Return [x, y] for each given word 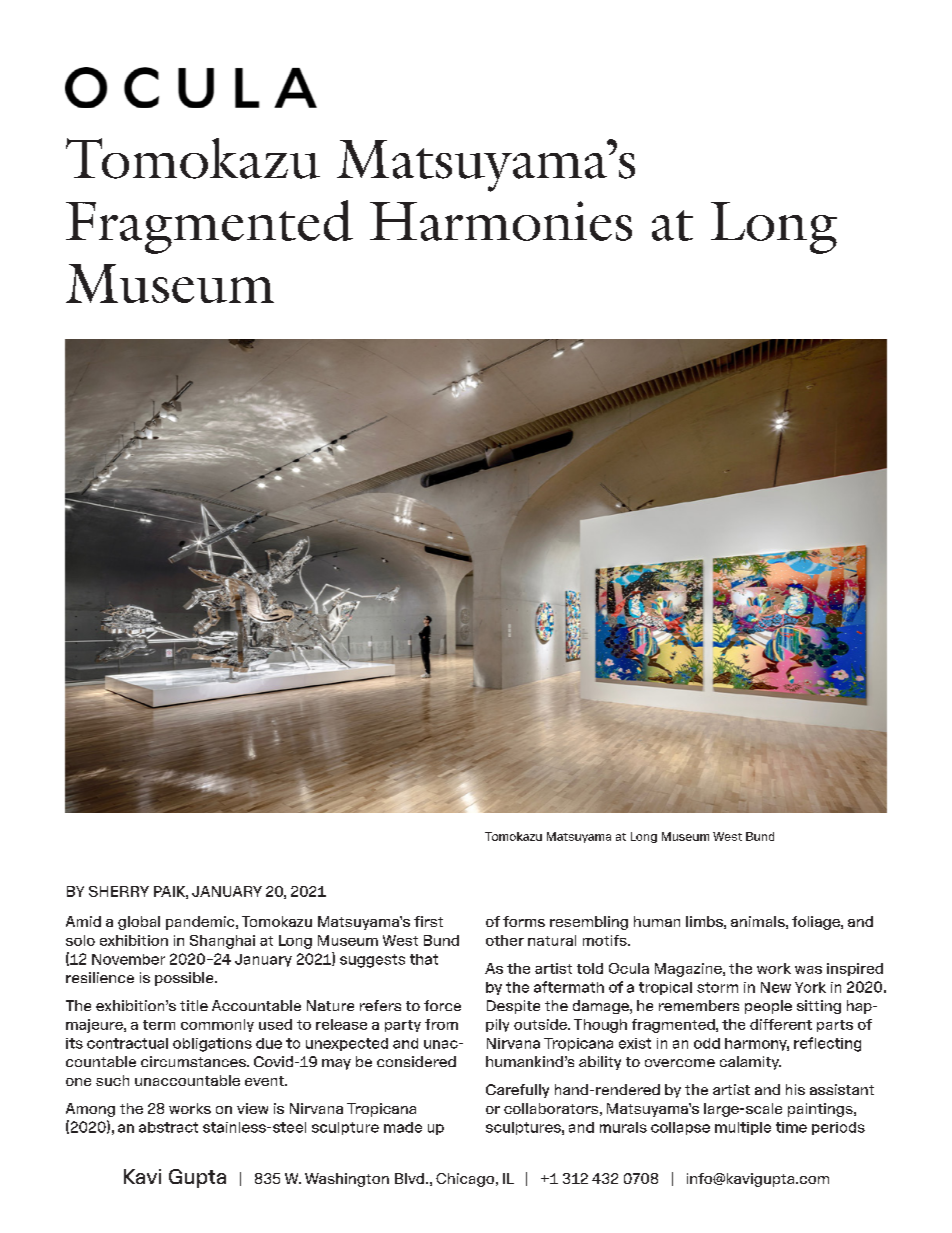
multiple [743, 1128]
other [505, 940]
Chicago [466, 1180]
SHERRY [119, 891]
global [139, 923]
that [424, 959]
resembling [589, 923]
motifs [606, 940]
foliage [817, 923]
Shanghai [222, 942]
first [428, 921]
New [776, 987]
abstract [168, 1127]
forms [524, 921]
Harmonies [501, 221]
